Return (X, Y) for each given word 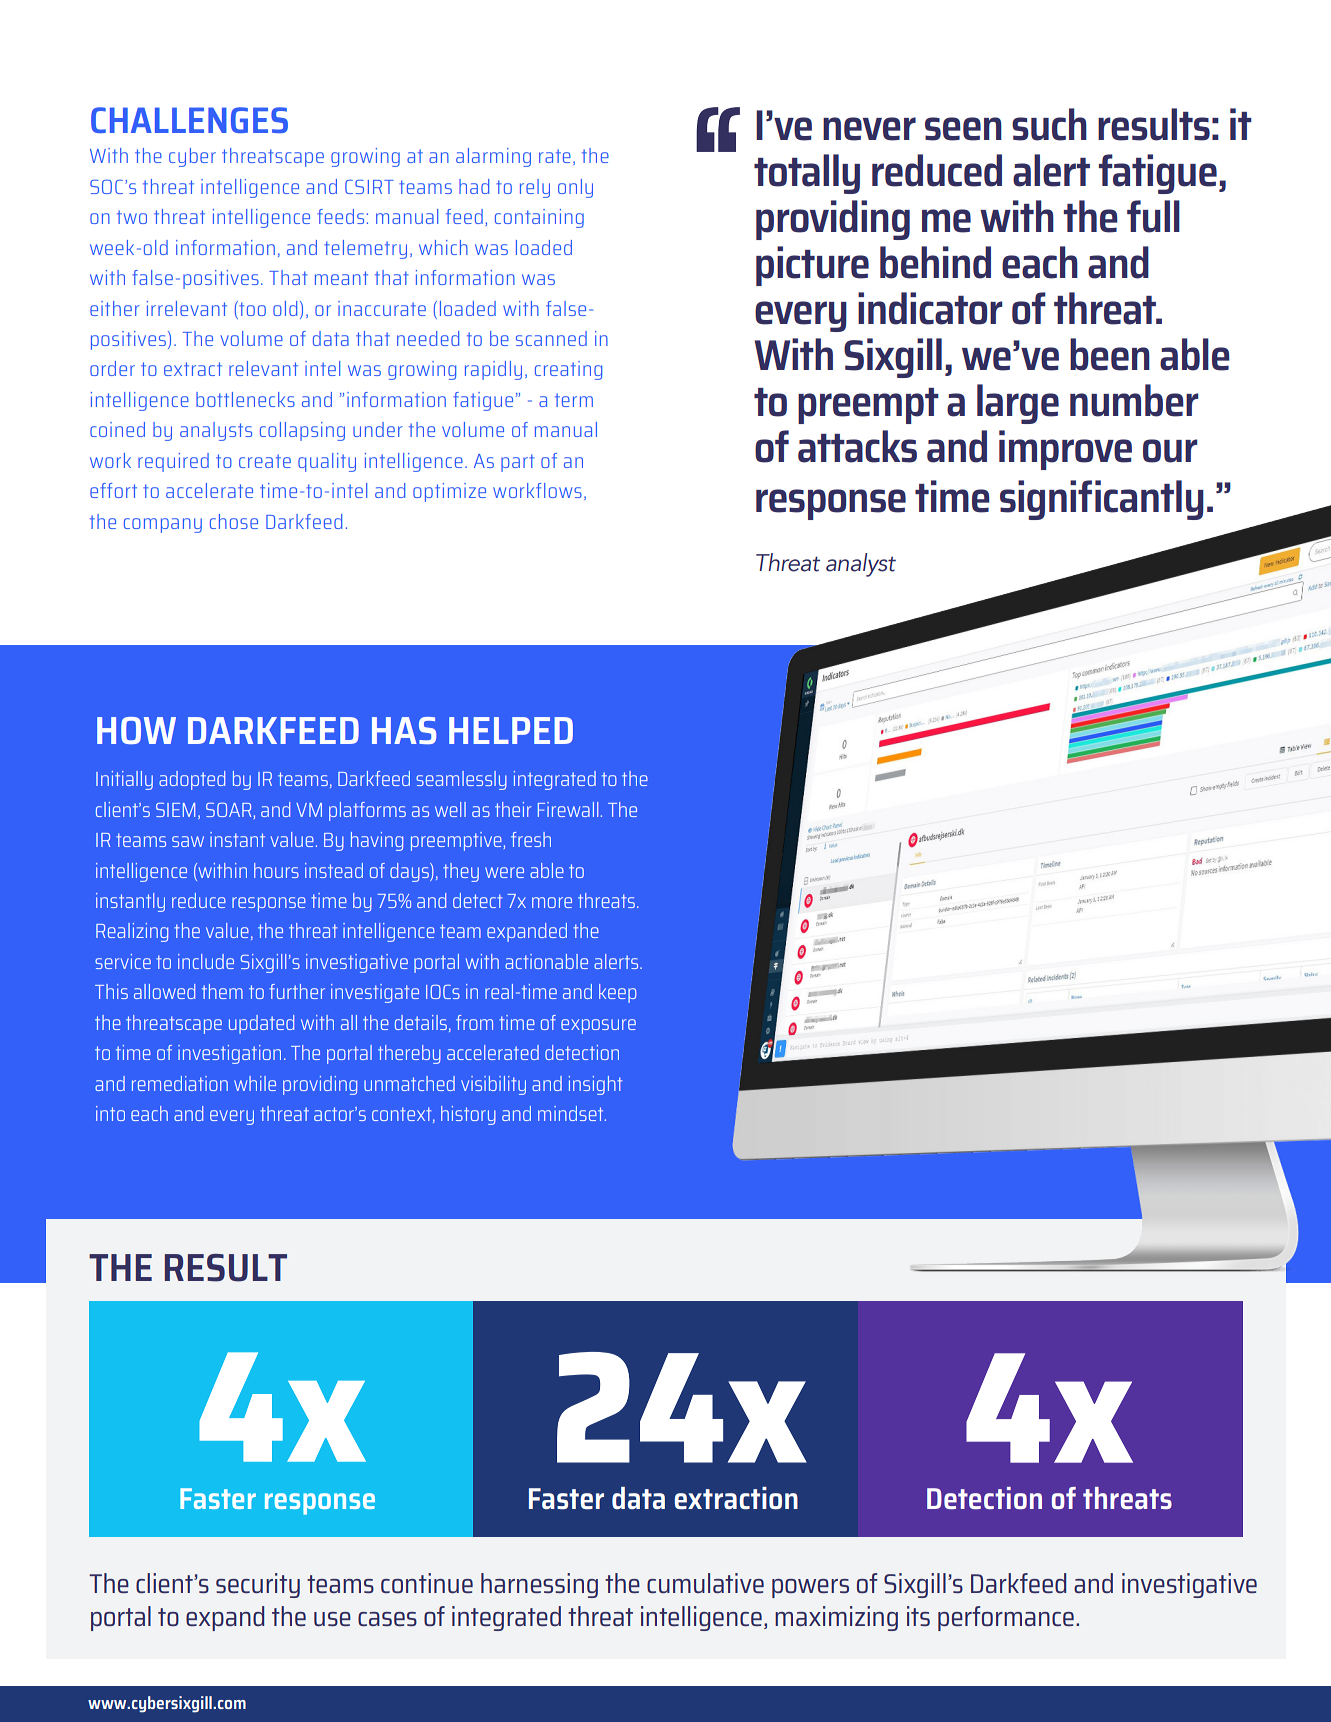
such (1049, 124)
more (552, 902)
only (575, 188)
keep (618, 993)
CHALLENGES (189, 120)
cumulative (705, 1583)
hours (276, 870)
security (258, 1585)
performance (1006, 1618)
